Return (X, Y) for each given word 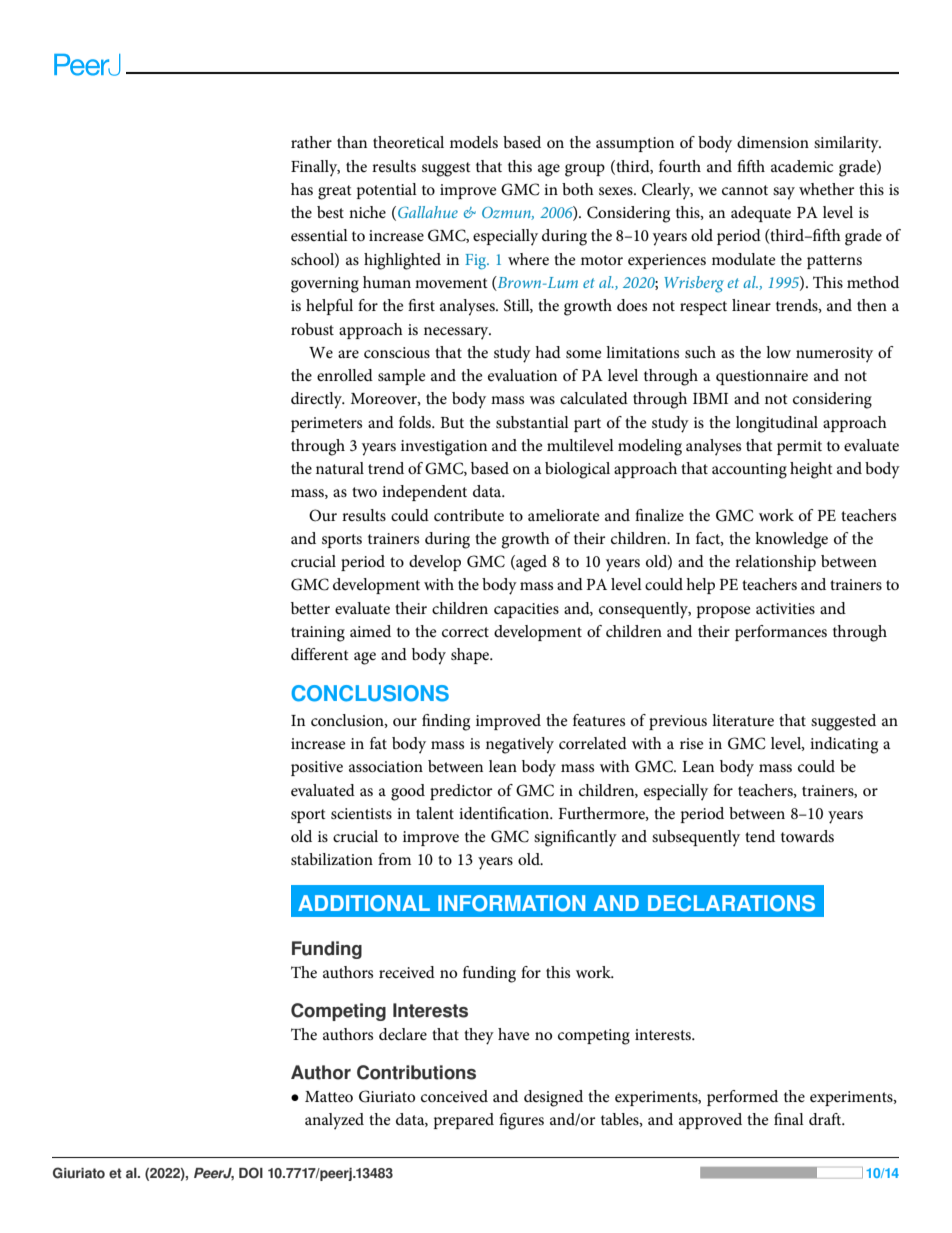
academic (802, 166)
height (811, 470)
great (335, 192)
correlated (593, 743)
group (585, 170)
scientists (361, 813)
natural (340, 468)
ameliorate (564, 515)
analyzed (334, 1121)
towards (807, 836)
